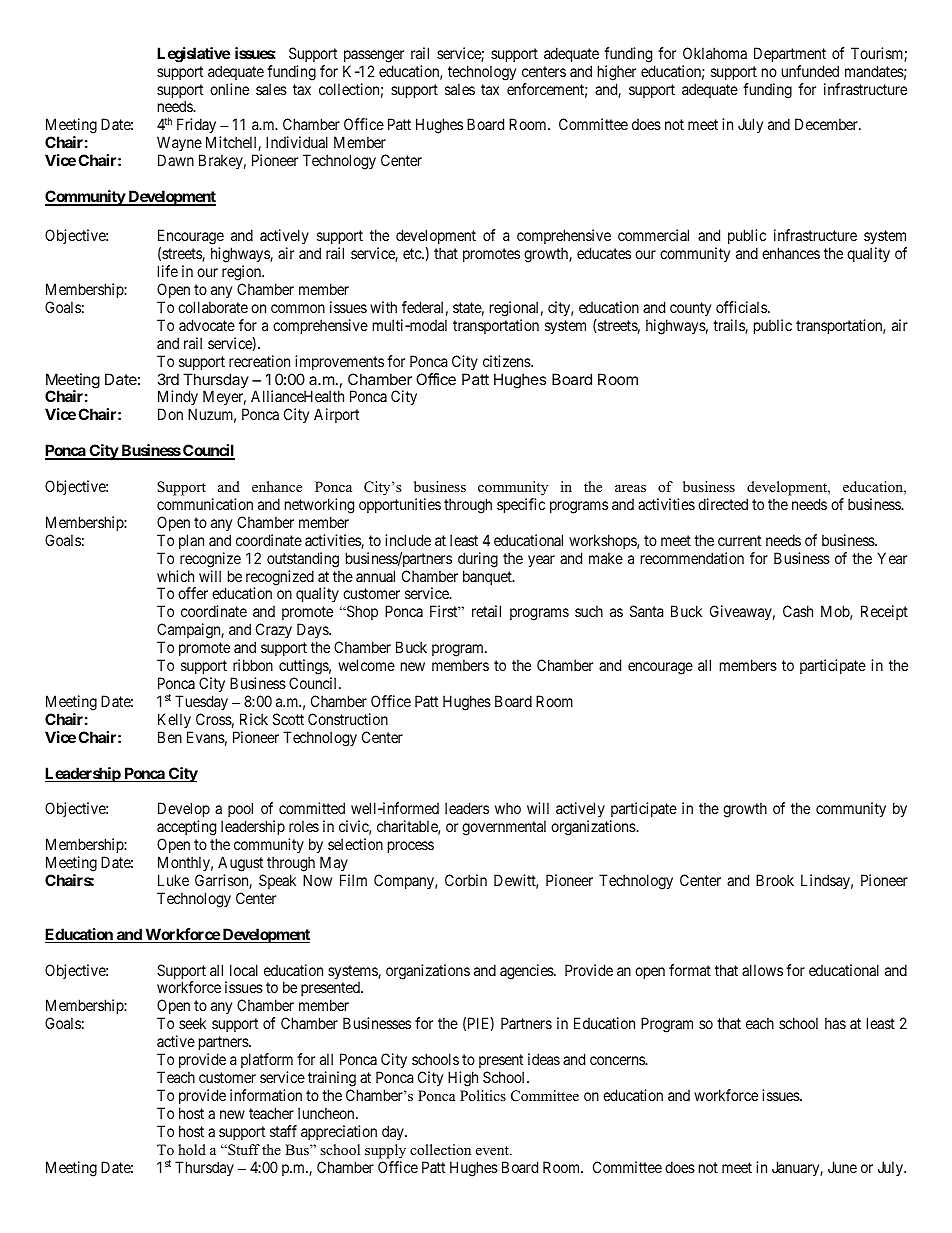 The height and width of the page is (1233, 952). What do you see at coordinates (229, 89) in the page?
I see `online` at bounding box center [229, 89].
